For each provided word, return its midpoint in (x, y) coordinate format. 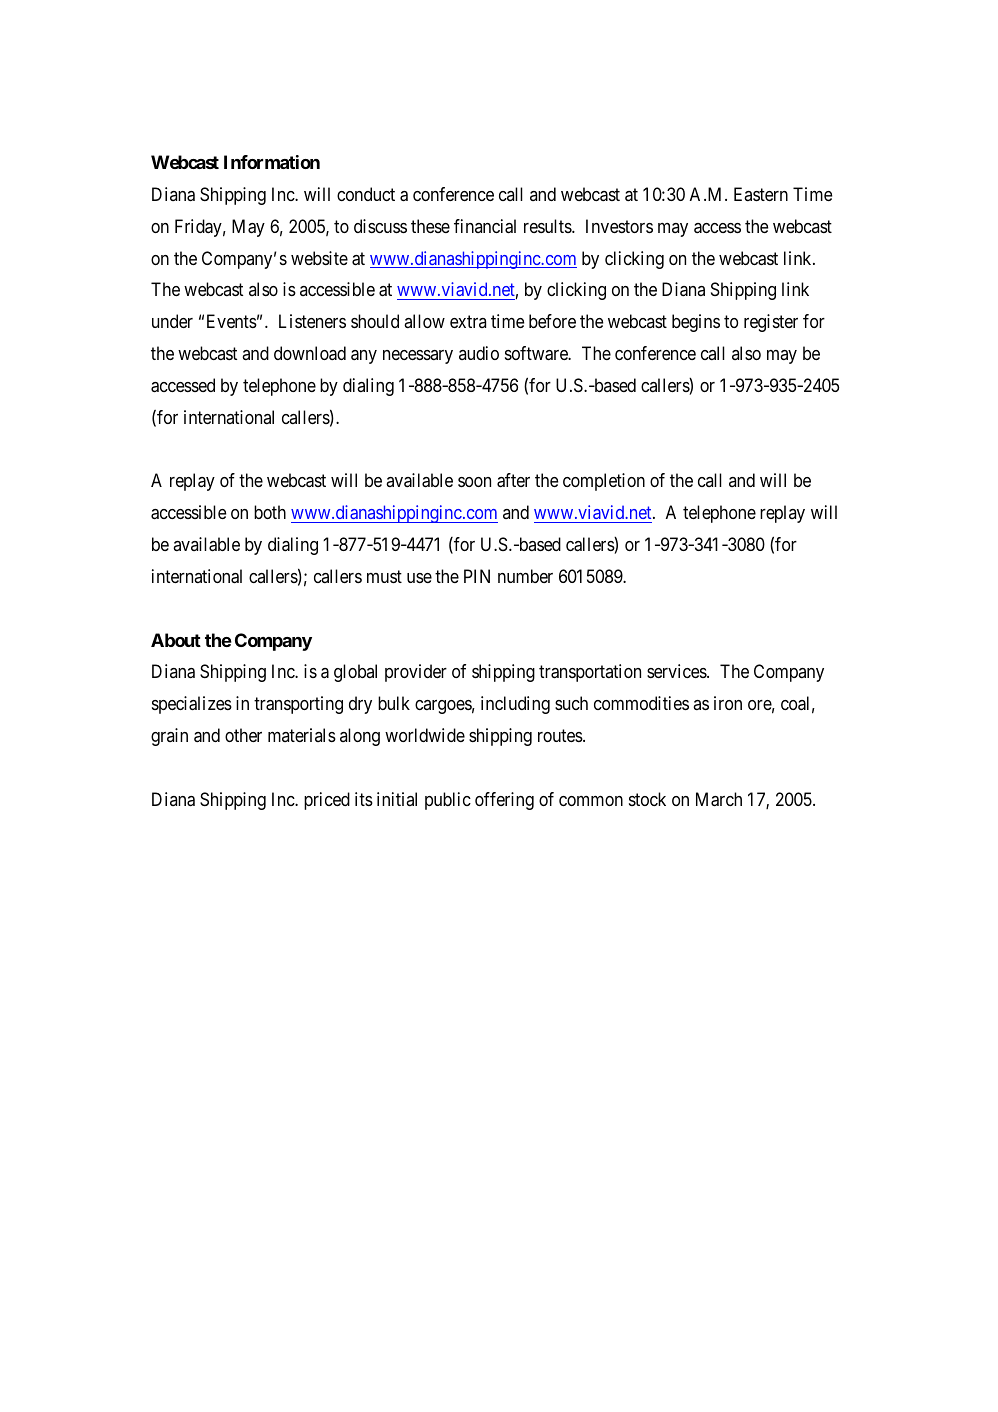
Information (272, 162)
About (176, 640)
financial (485, 226)
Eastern (761, 194)
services (677, 671)
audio (479, 353)
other (243, 735)
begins (696, 323)
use (419, 578)
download (310, 353)
